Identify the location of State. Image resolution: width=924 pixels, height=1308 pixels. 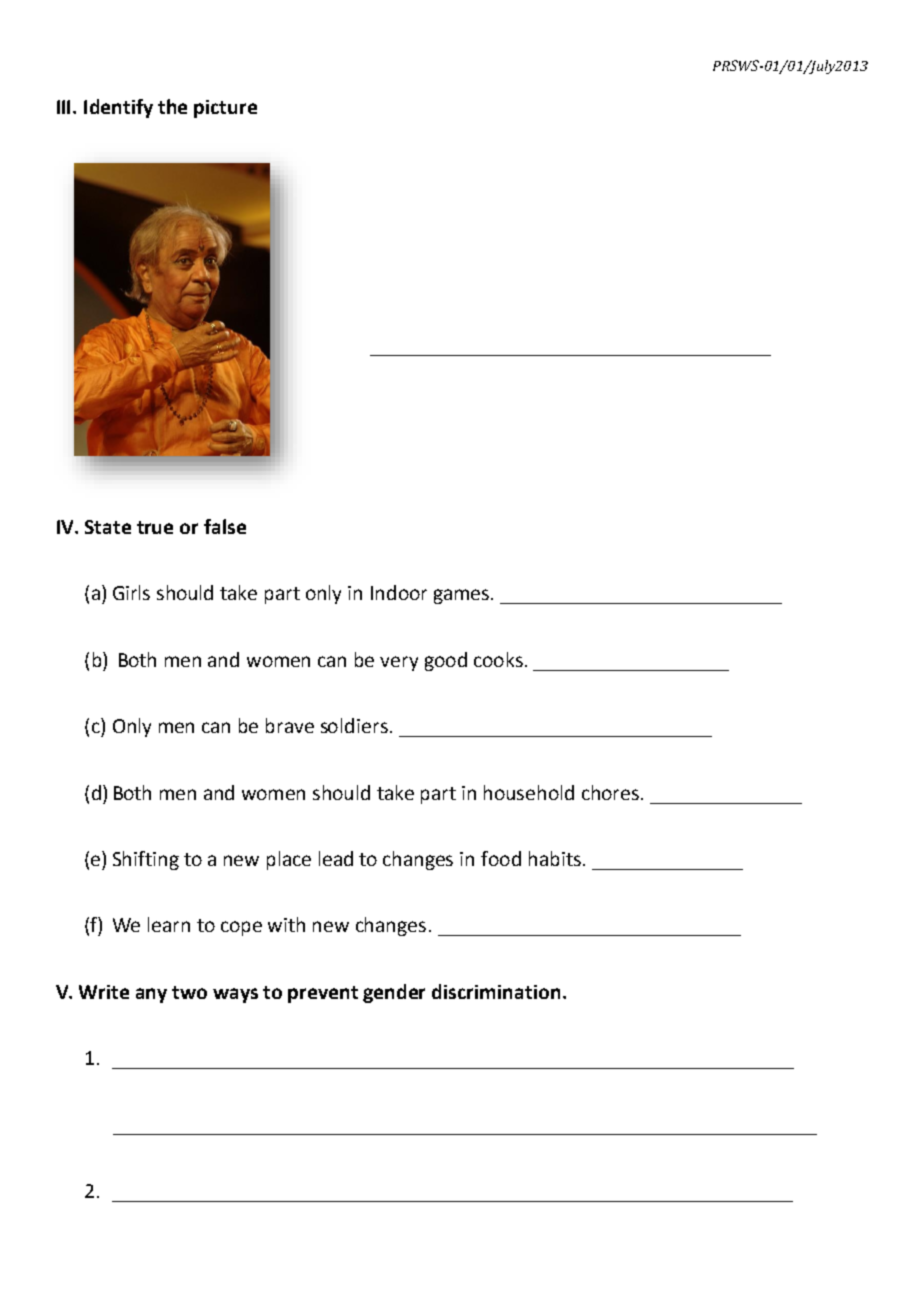
(108, 527).
